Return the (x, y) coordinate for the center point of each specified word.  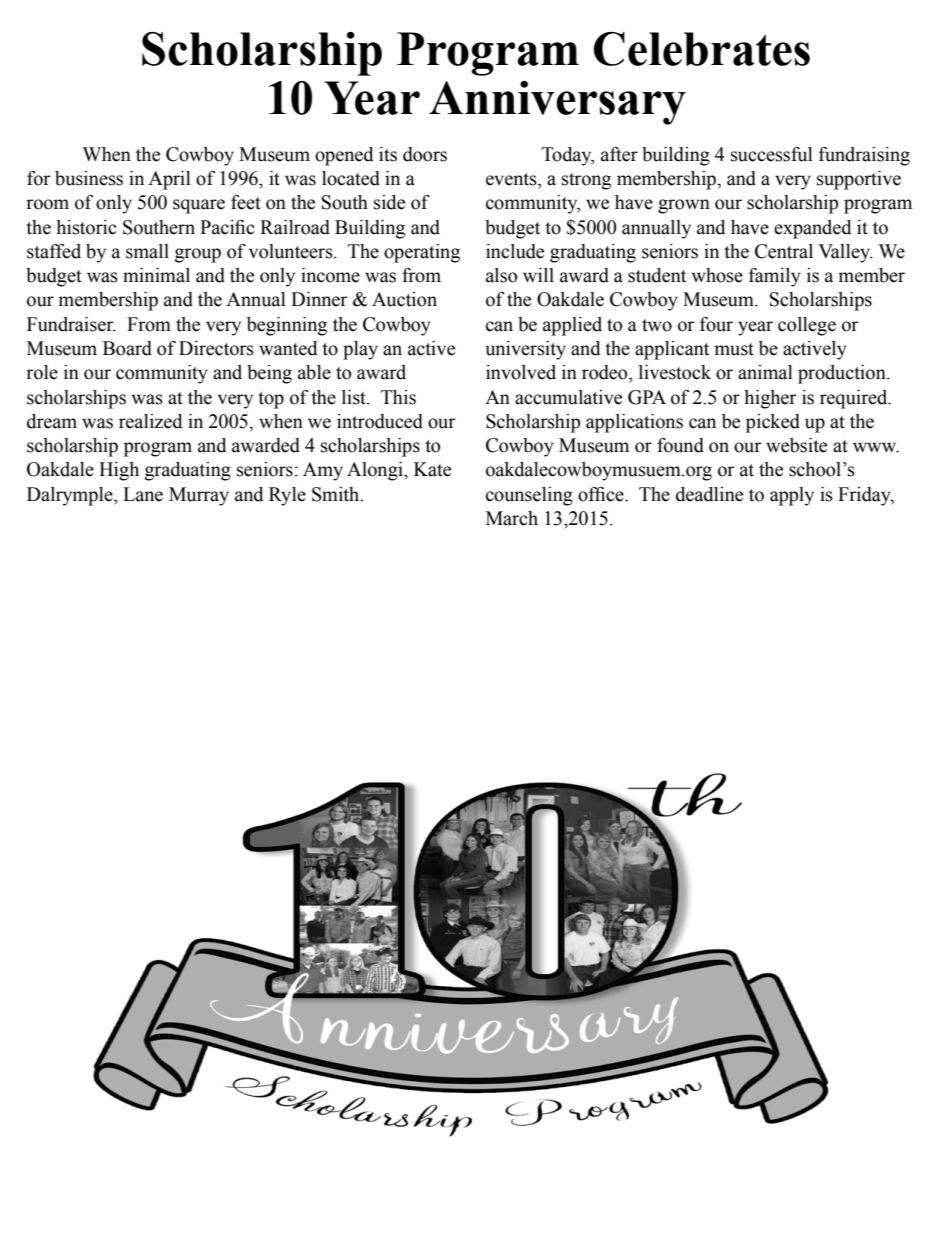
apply (792, 496)
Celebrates (701, 49)
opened (344, 156)
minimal (156, 275)
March (512, 518)
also (501, 275)
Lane (143, 494)
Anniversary (557, 103)
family (775, 277)
